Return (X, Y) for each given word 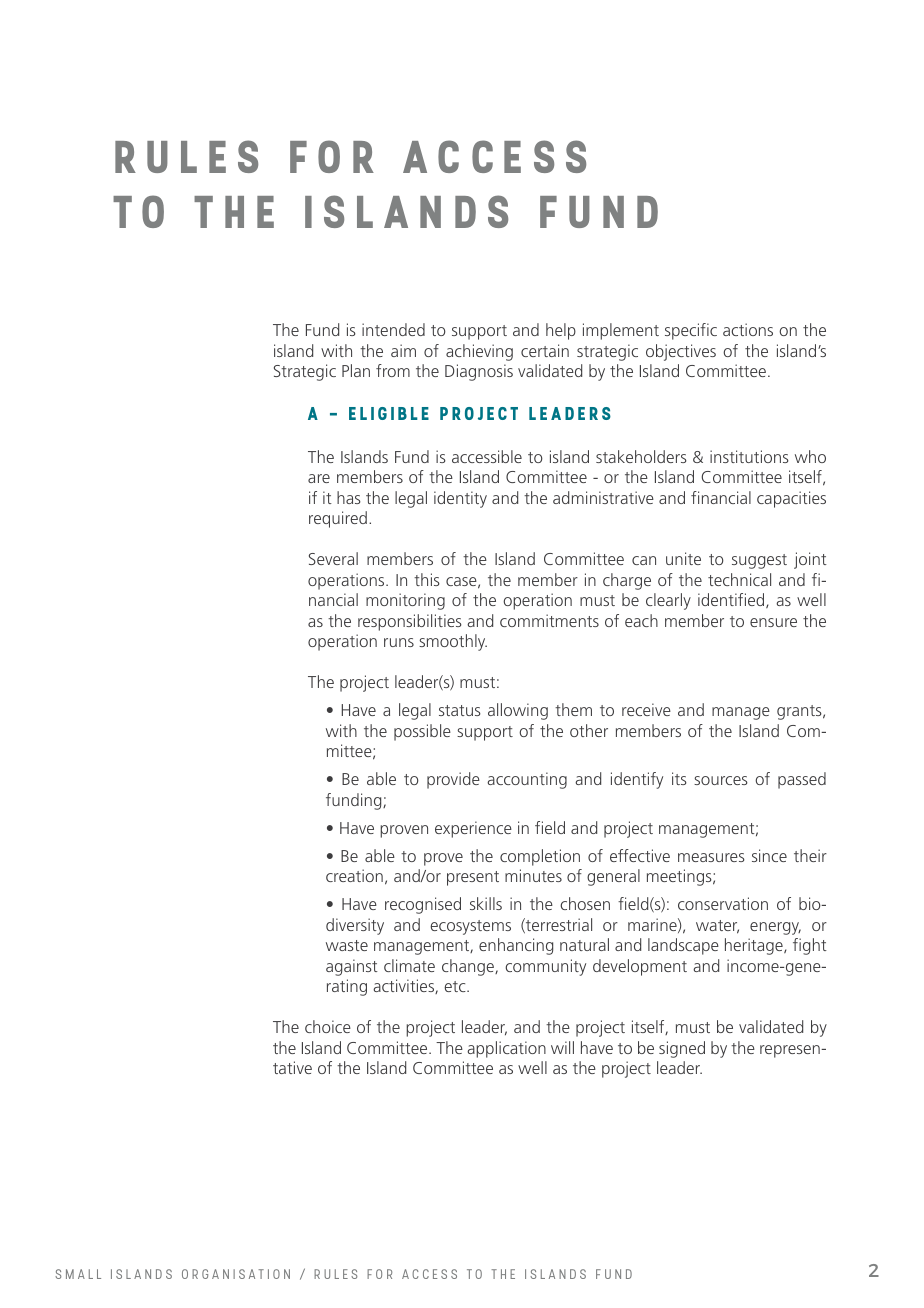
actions (748, 329)
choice (328, 1026)
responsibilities (410, 622)
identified (732, 600)
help (561, 331)
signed (682, 1049)
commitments (549, 620)
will (562, 1047)
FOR (332, 156)
